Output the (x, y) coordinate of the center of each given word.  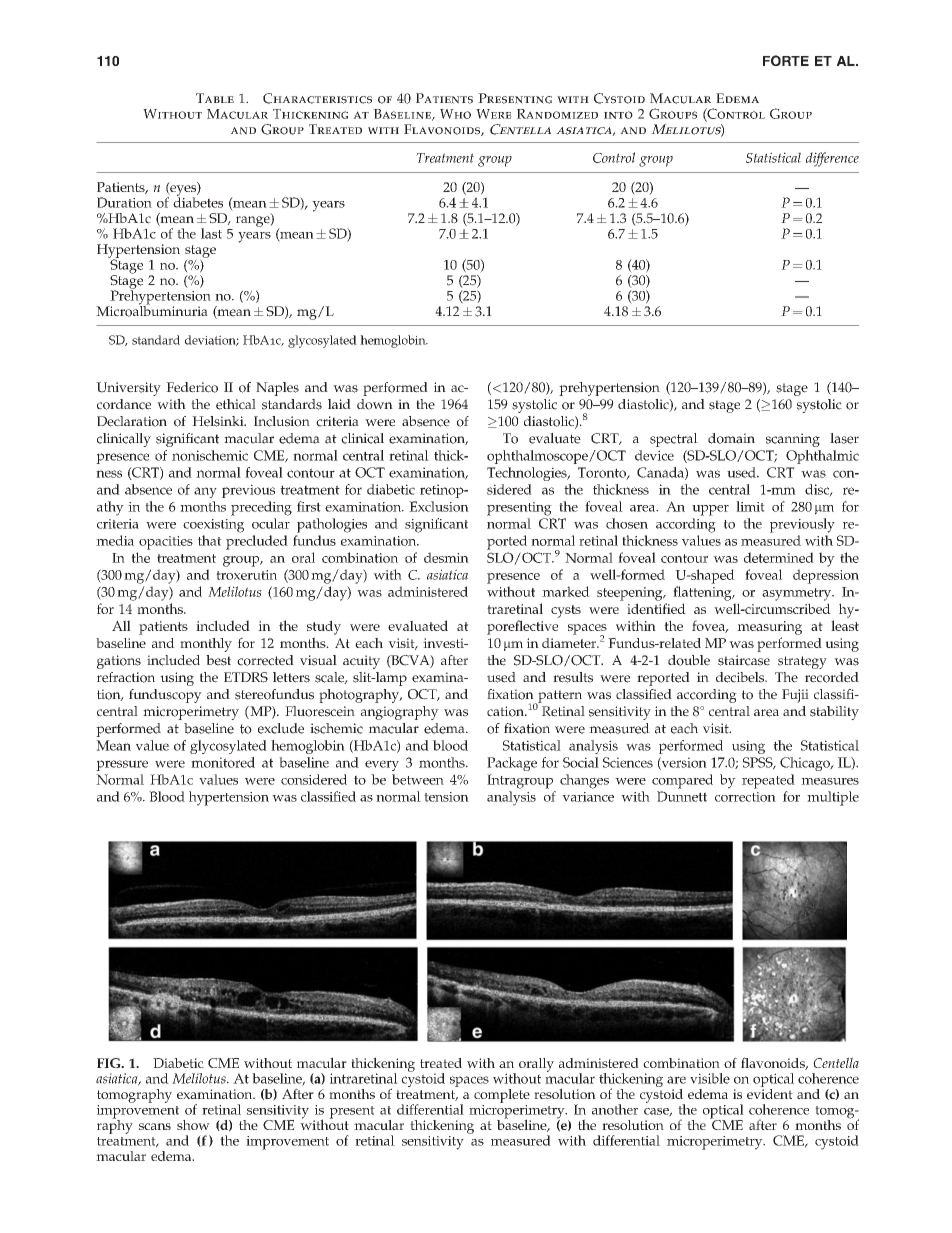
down (375, 404)
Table (215, 98)
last (211, 233)
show (193, 1125)
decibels (741, 677)
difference (832, 159)
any (205, 492)
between (418, 779)
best (218, 660)
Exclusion (439, 506)
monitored (223, 762)
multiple (833, 798)
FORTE (786, 60)
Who (455, 114)
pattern (559, 697)
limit (750, 506)
